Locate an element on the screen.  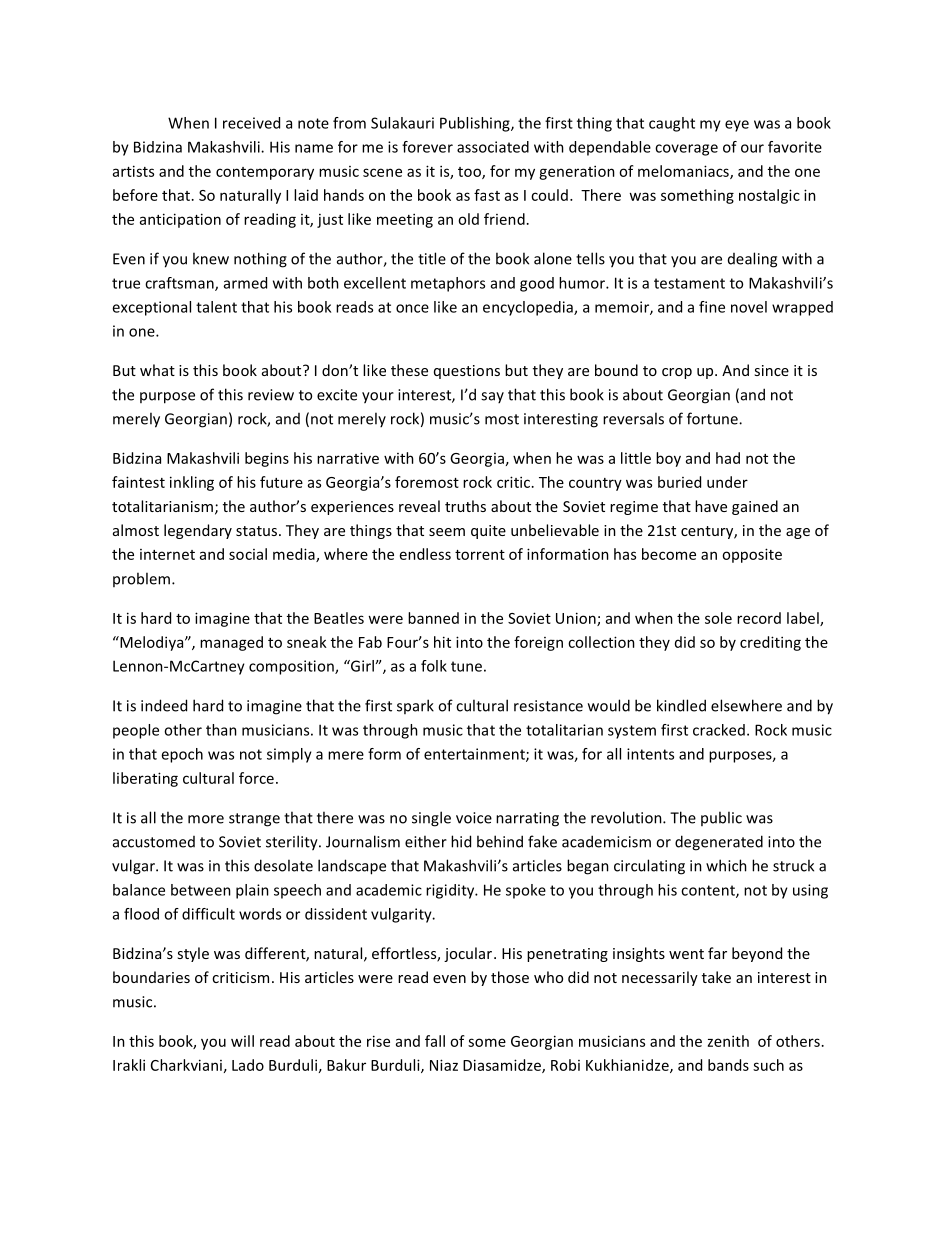
inkling is located at coordinates (192, 483).
